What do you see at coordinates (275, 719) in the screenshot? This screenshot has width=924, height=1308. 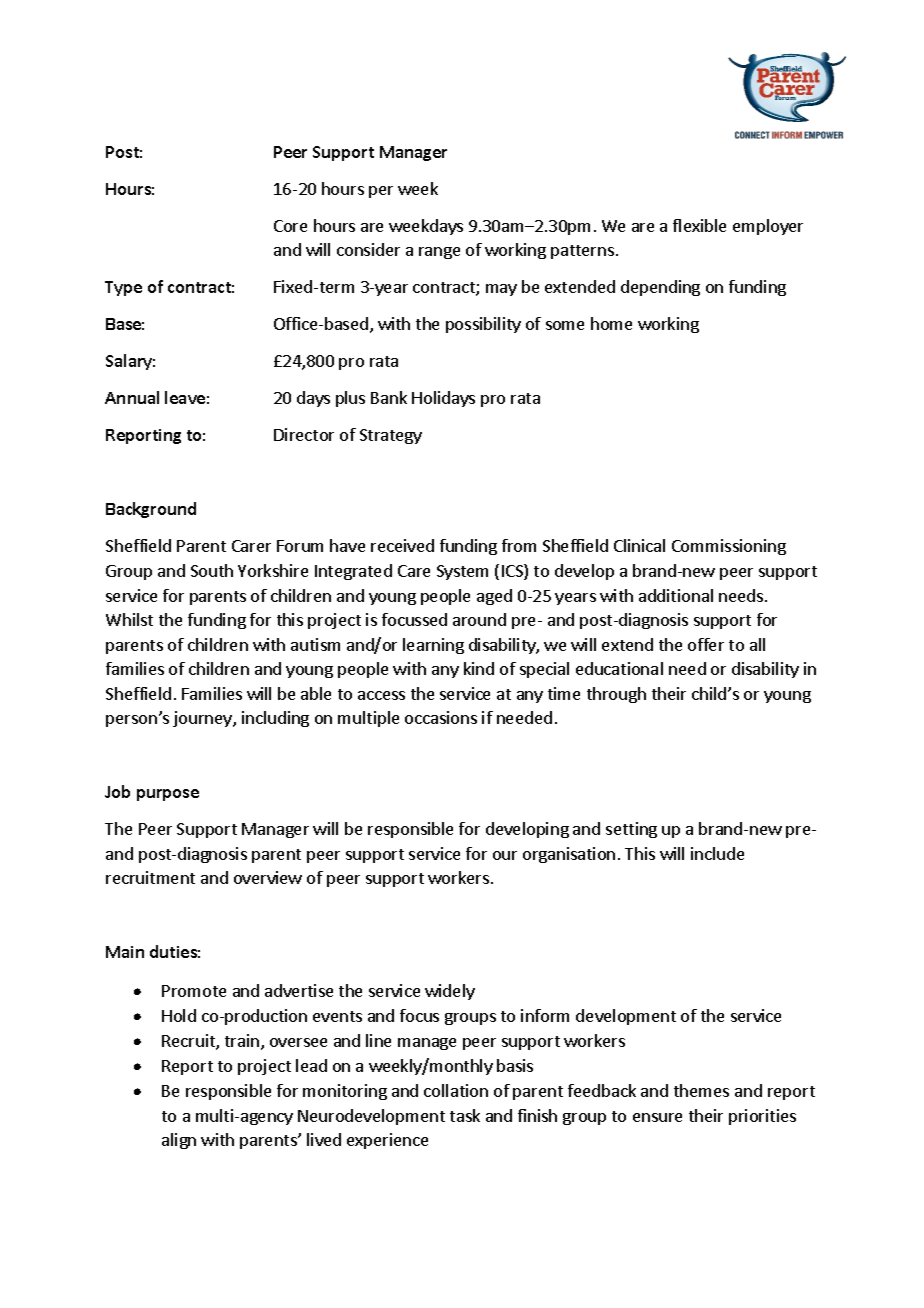 I see `including` at bounding box center [275, 719].
